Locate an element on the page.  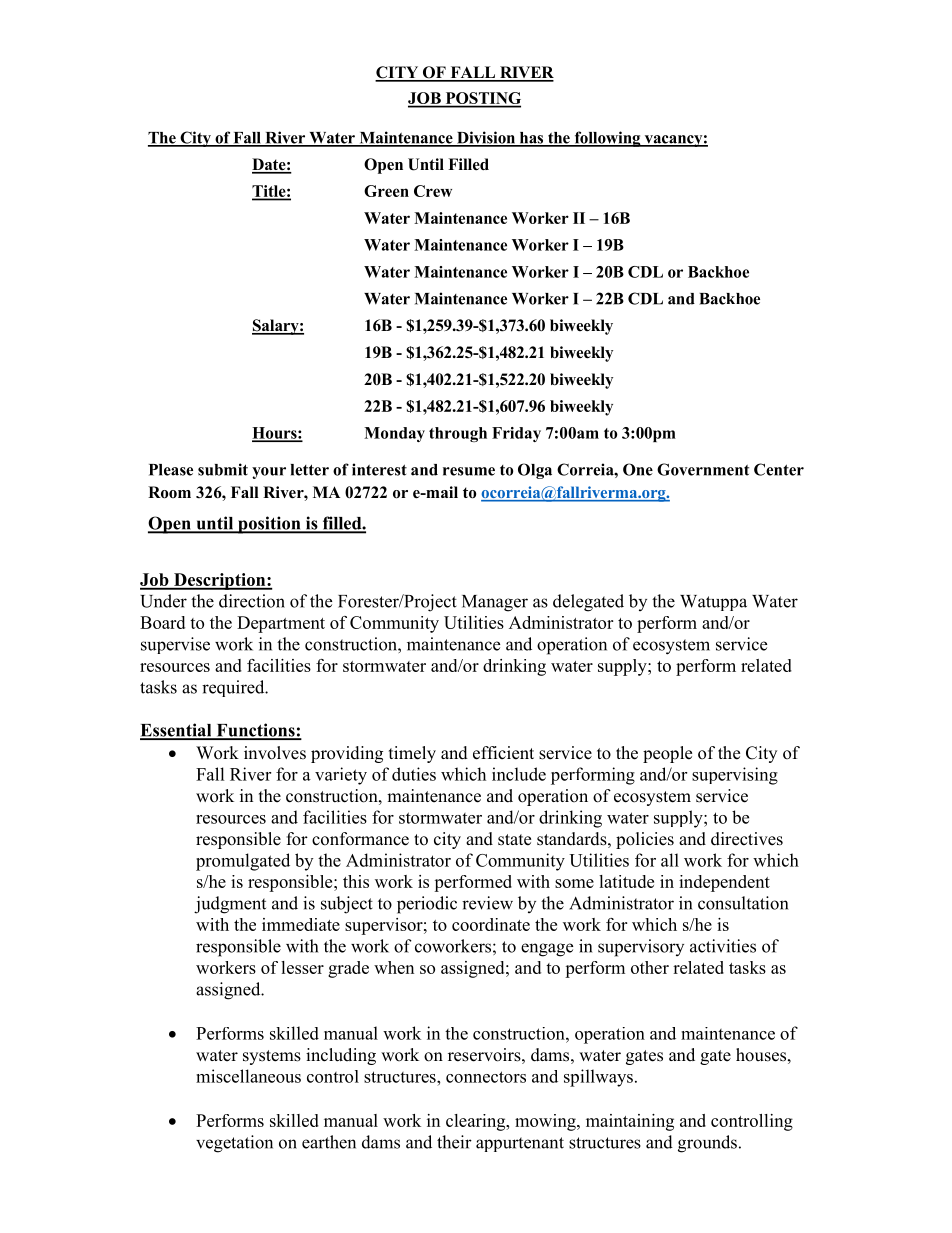
Green is located at coordinates (386, 191).
